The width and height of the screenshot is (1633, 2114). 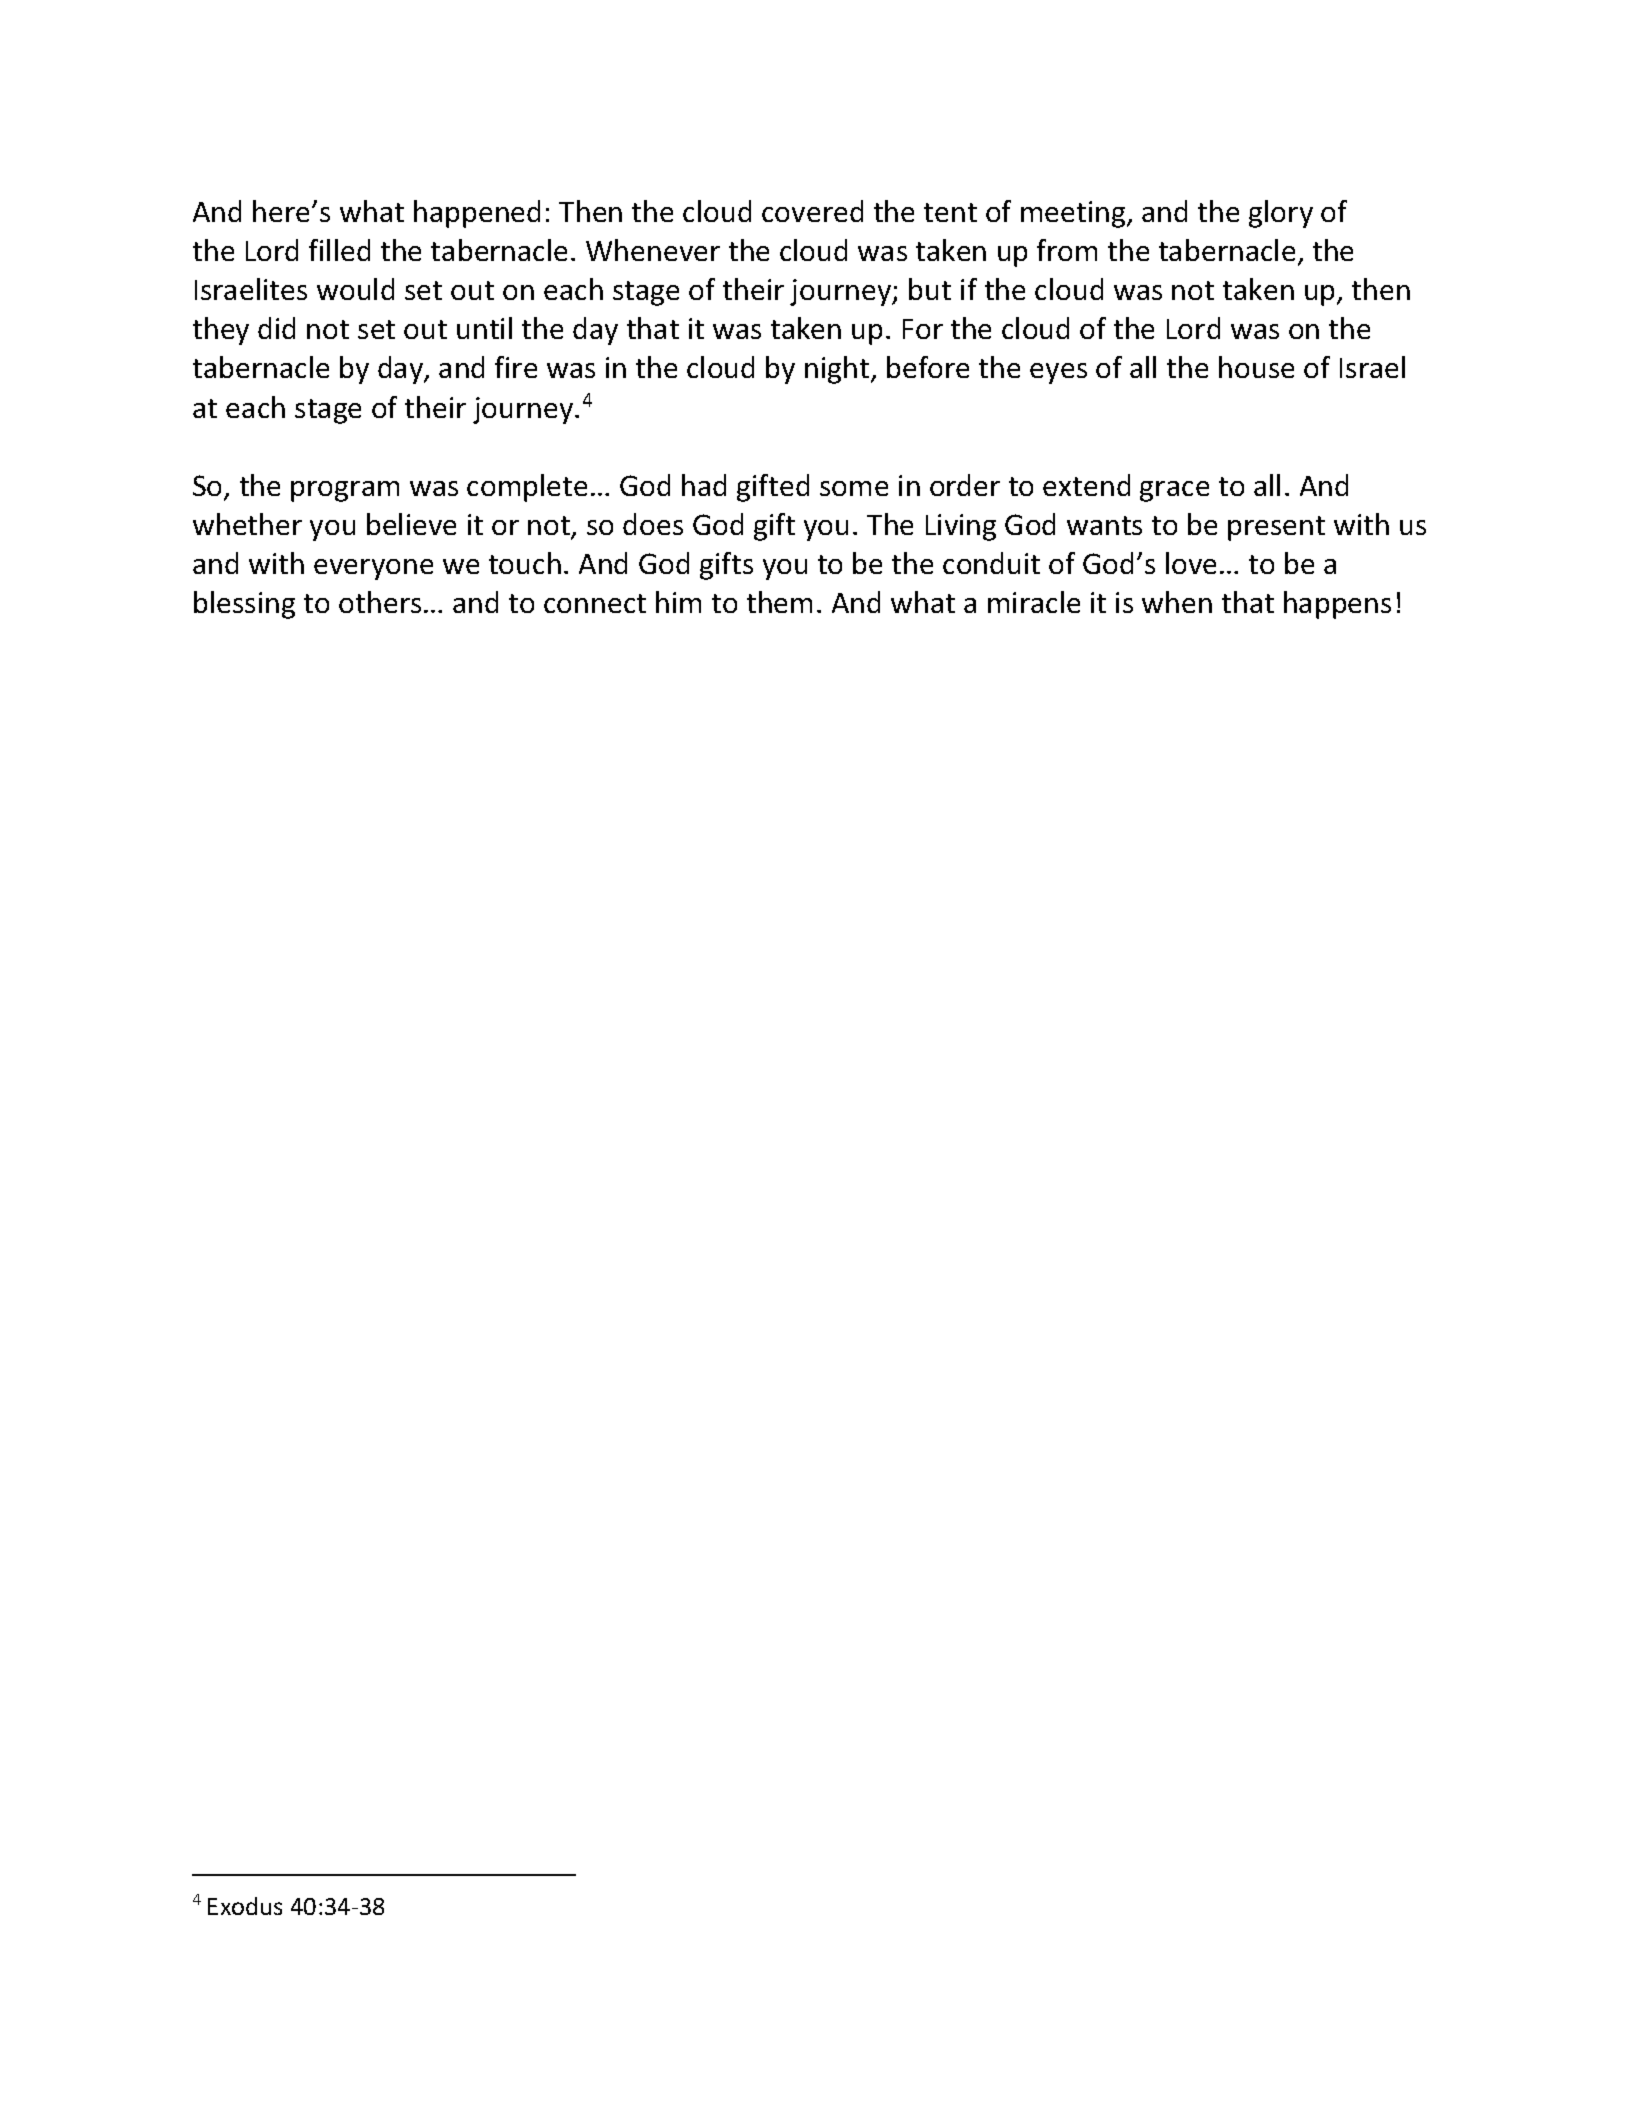 I want to click on miracle, so click(x=1034, y=602).
